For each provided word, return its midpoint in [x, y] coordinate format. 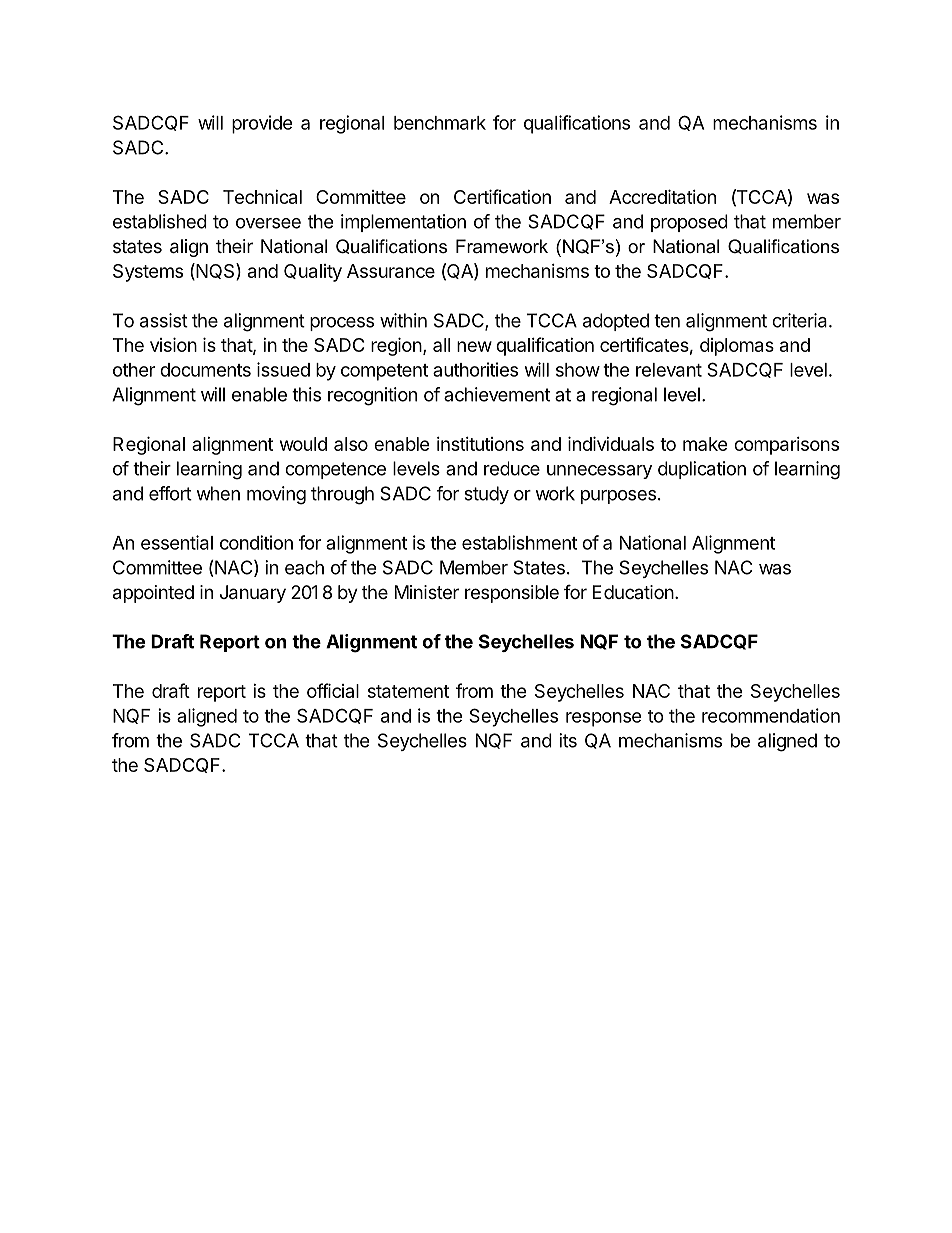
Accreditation [662, 196]
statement [408, 691]
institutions [480, 444]
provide [262, 124]
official [333, 690]
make [705, 444]
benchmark [440, 123]
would [303, 444]
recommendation [771, 715]
